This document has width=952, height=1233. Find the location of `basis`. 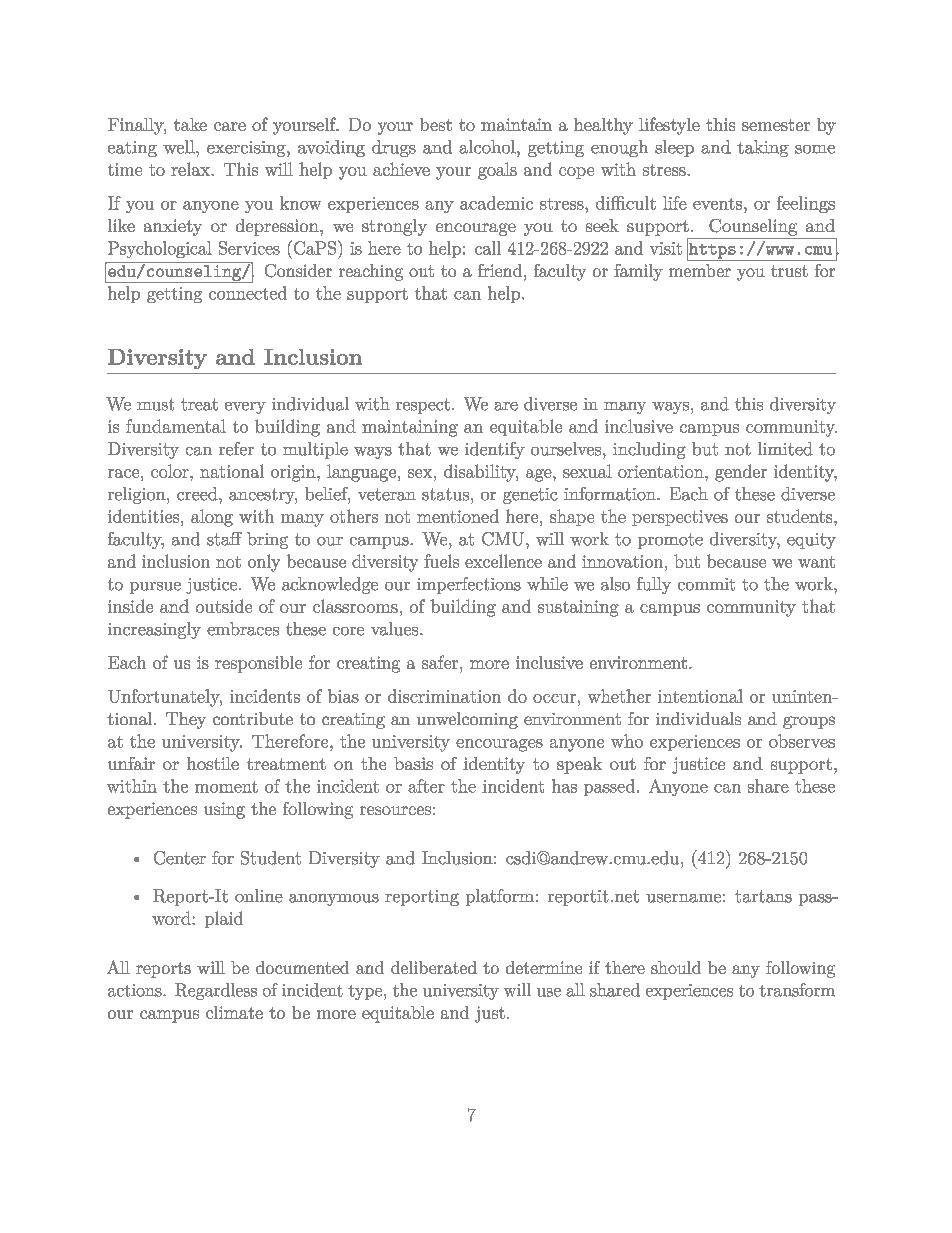

basis is located at coordinates (413, 763).
